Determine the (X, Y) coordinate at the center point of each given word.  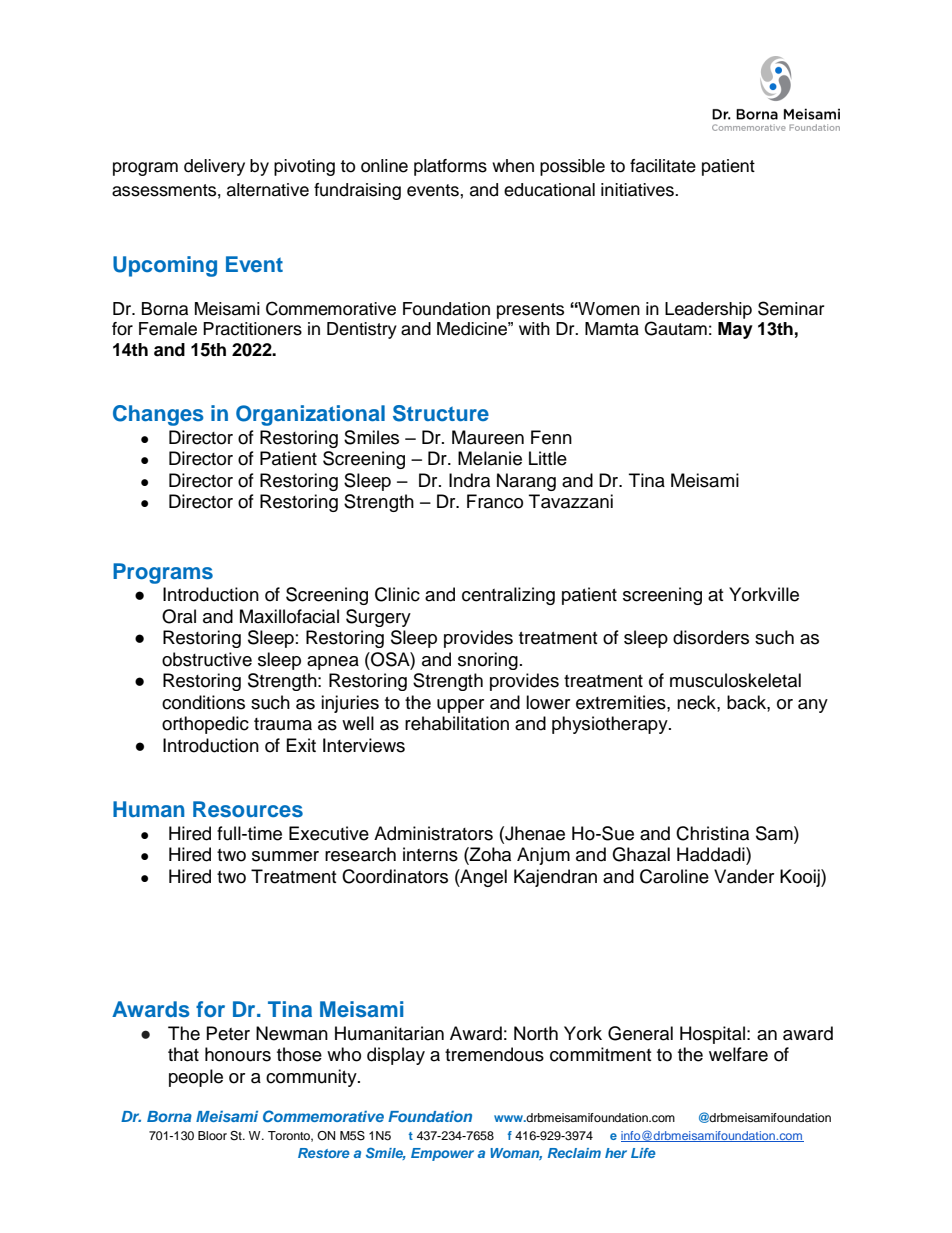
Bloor (212, 1135)
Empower (442, 1154)
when (513, 166)
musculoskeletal (735, 680)
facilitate (663, 166)
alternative (268, 190)
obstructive (207, 659)
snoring (488, 661)
